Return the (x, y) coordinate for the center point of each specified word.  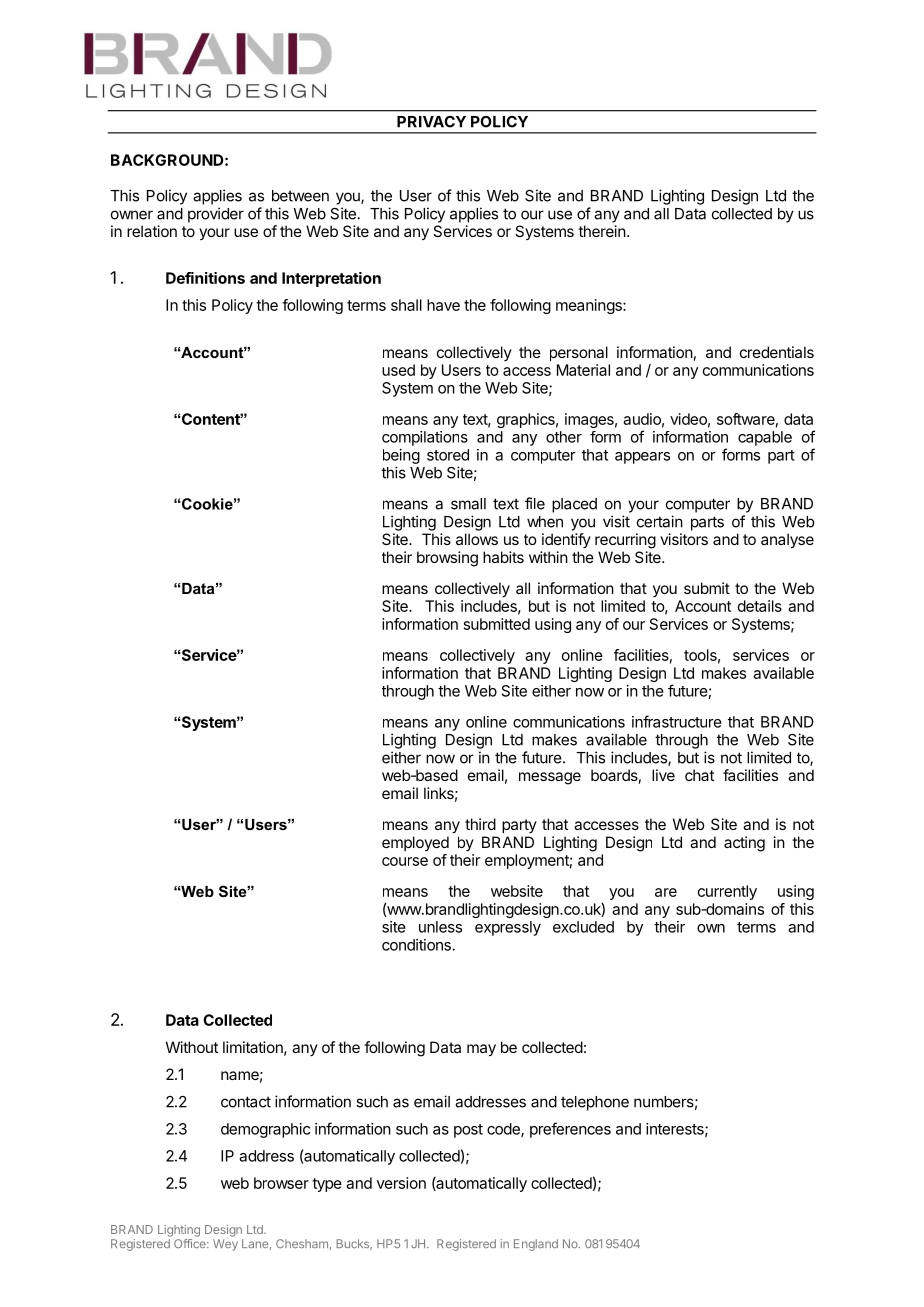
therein (602, 231)
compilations (425, 438)
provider (216, 215)
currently (727, 892)
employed (415, 843)
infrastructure (677, 721)
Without (192, 1047)
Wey (225, 1245)
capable (765, 438)
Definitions (205, 278)
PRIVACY (431, 122)
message (550, 778)
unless (440, 927)
